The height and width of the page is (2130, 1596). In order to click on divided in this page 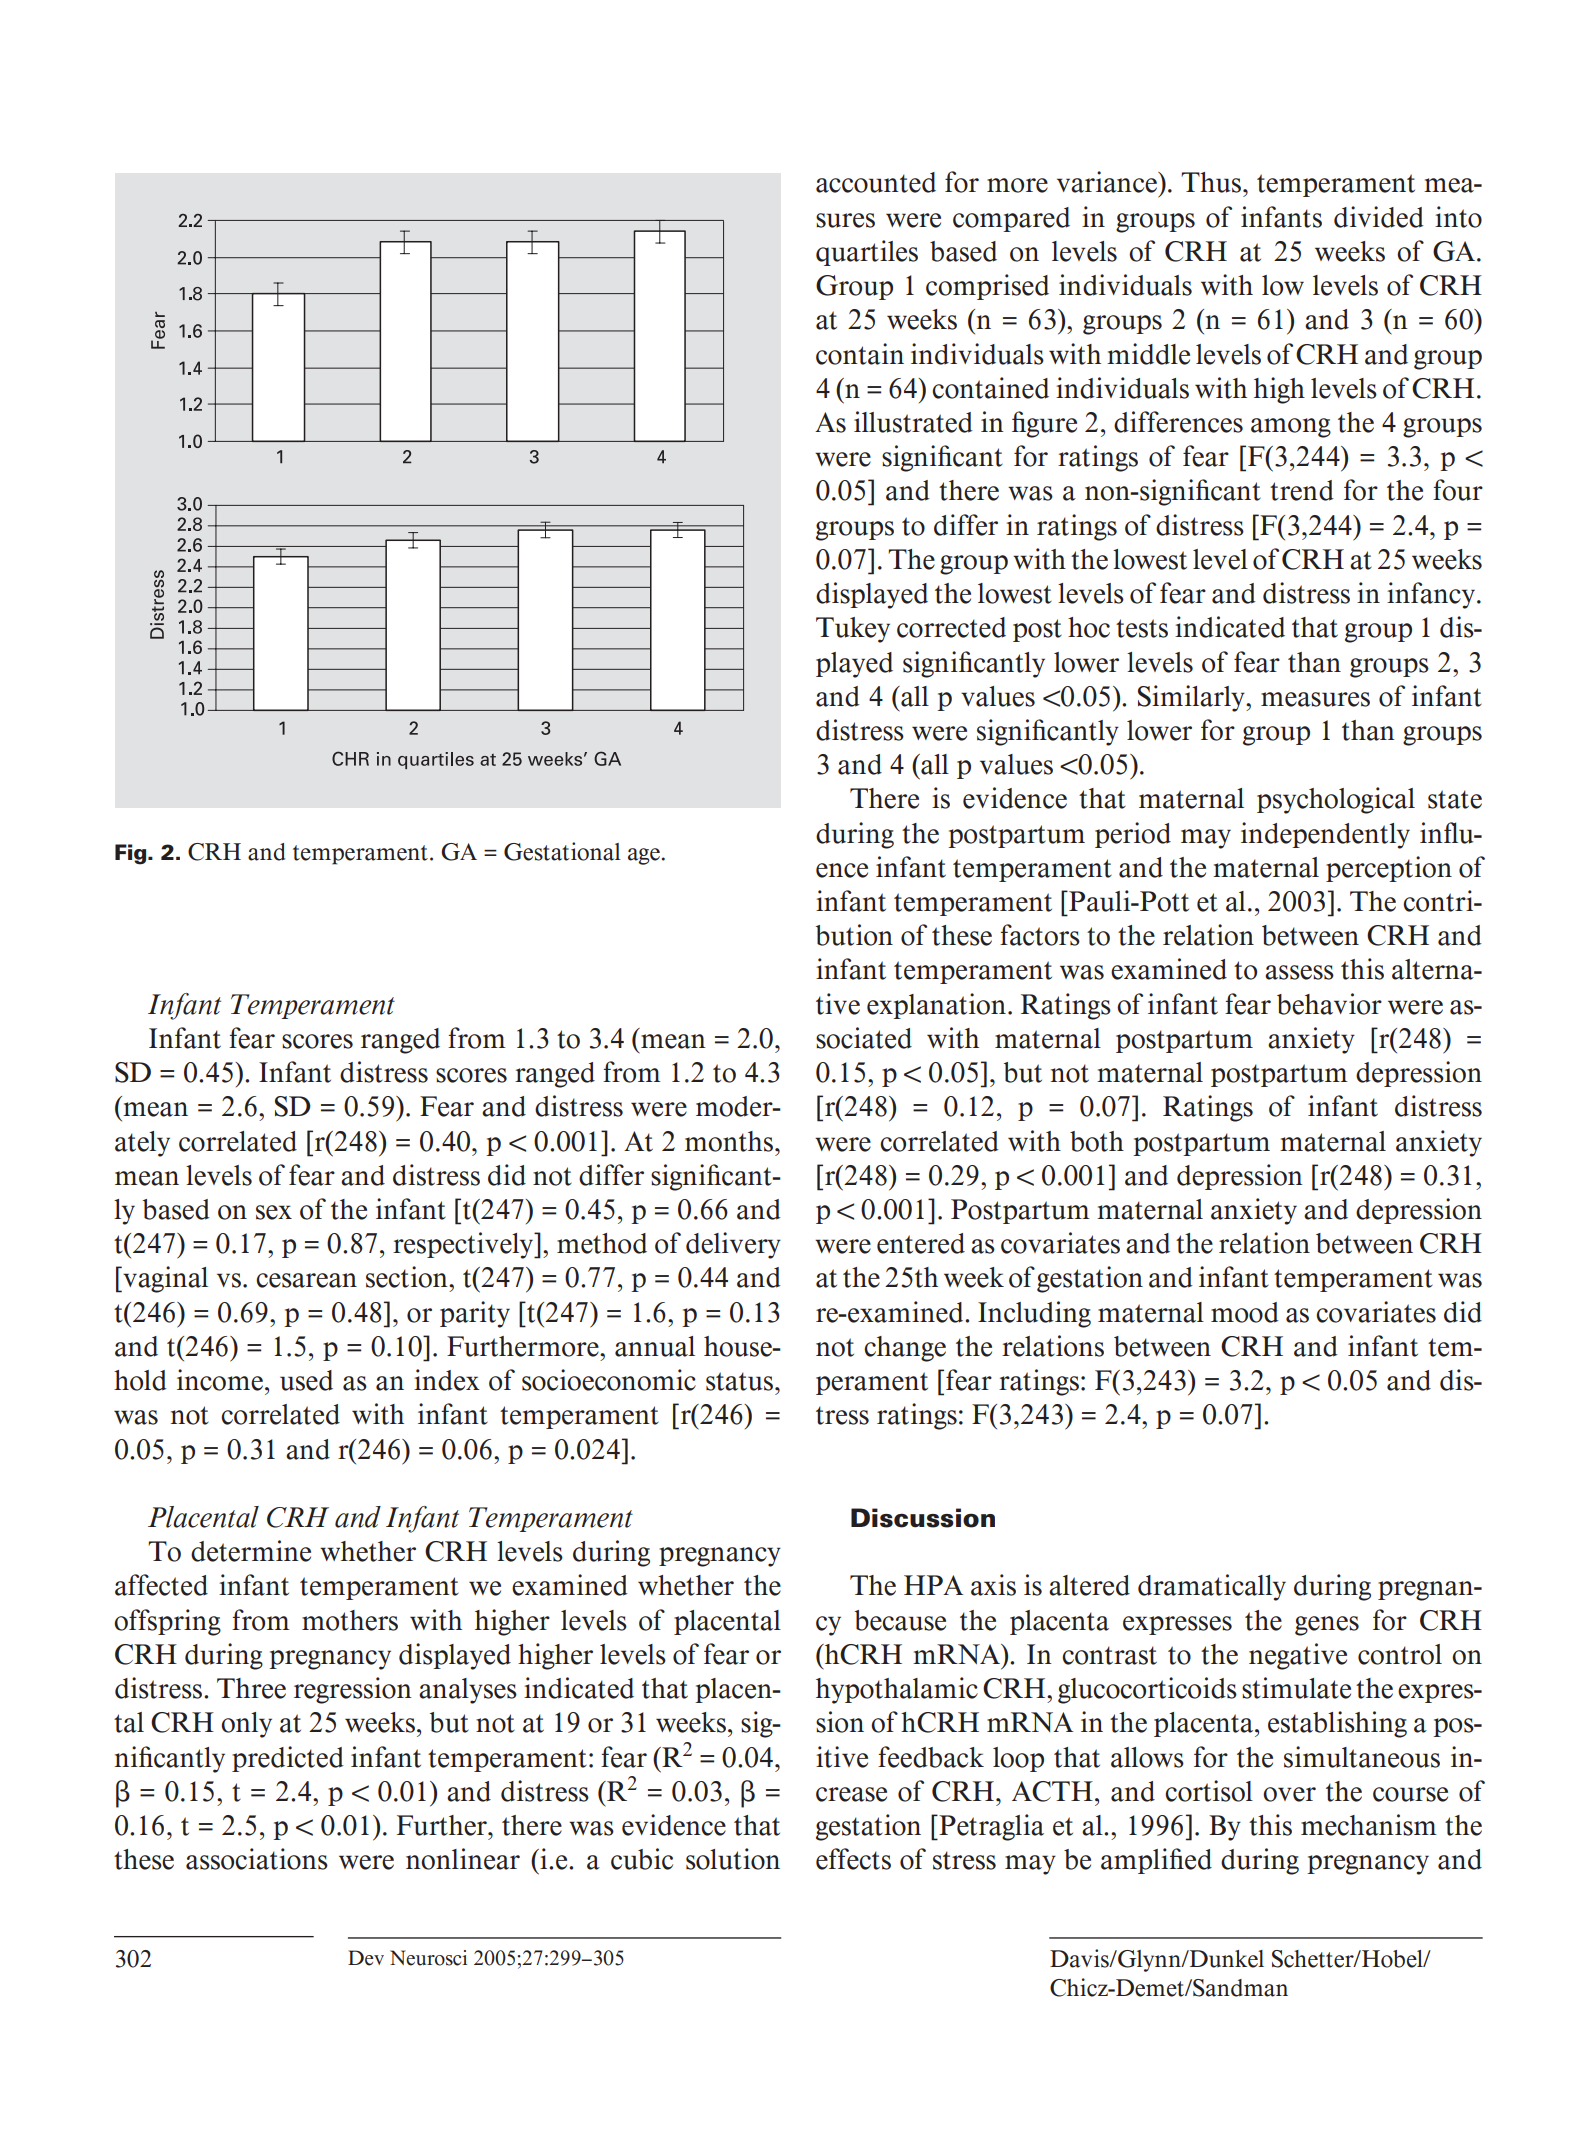, I will do `click(1379, 217)`.
